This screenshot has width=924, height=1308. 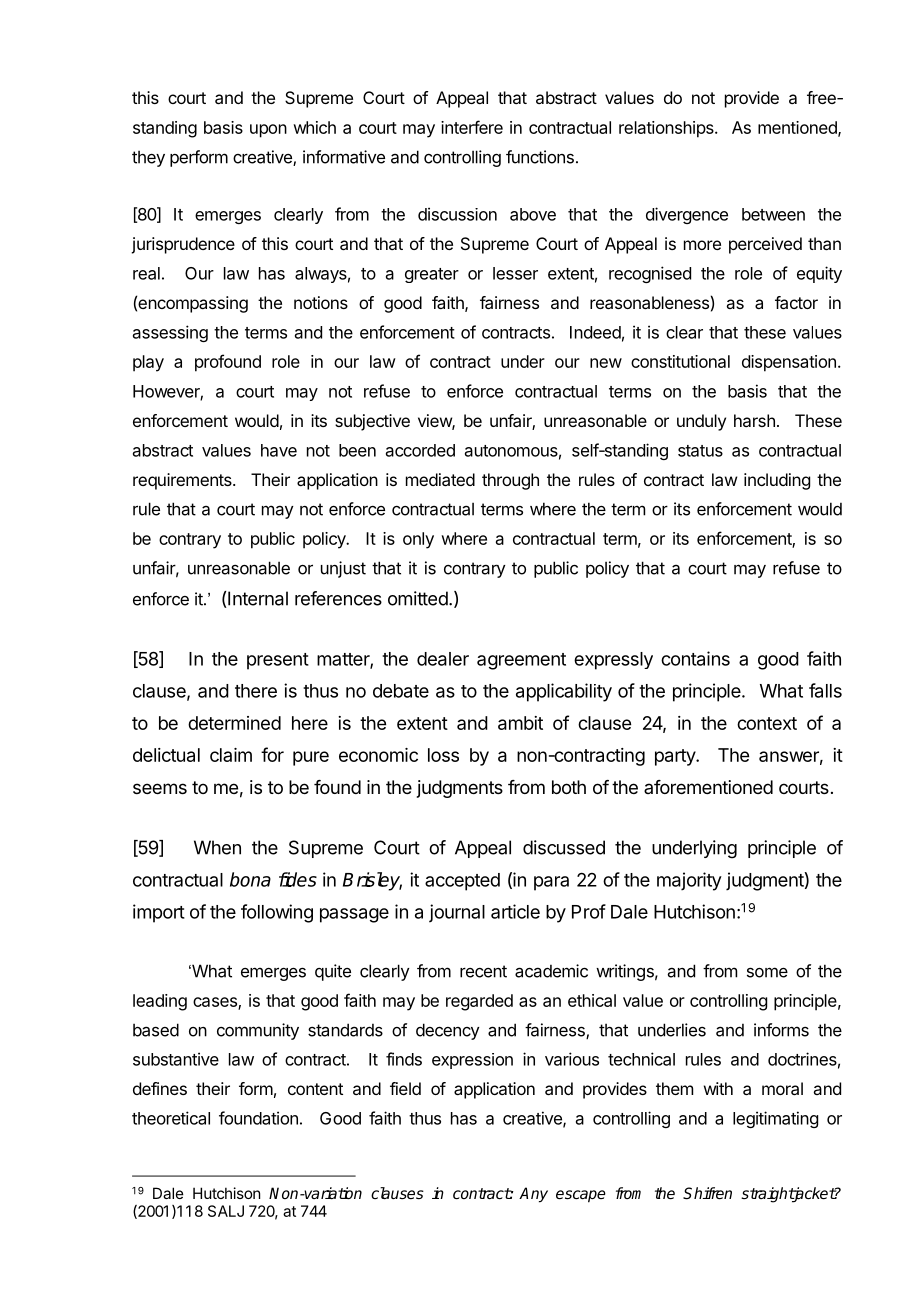 What do you see at coordinates (695, 658) in the screenshot?
I see `contains` at bounding box center [695, 658].
